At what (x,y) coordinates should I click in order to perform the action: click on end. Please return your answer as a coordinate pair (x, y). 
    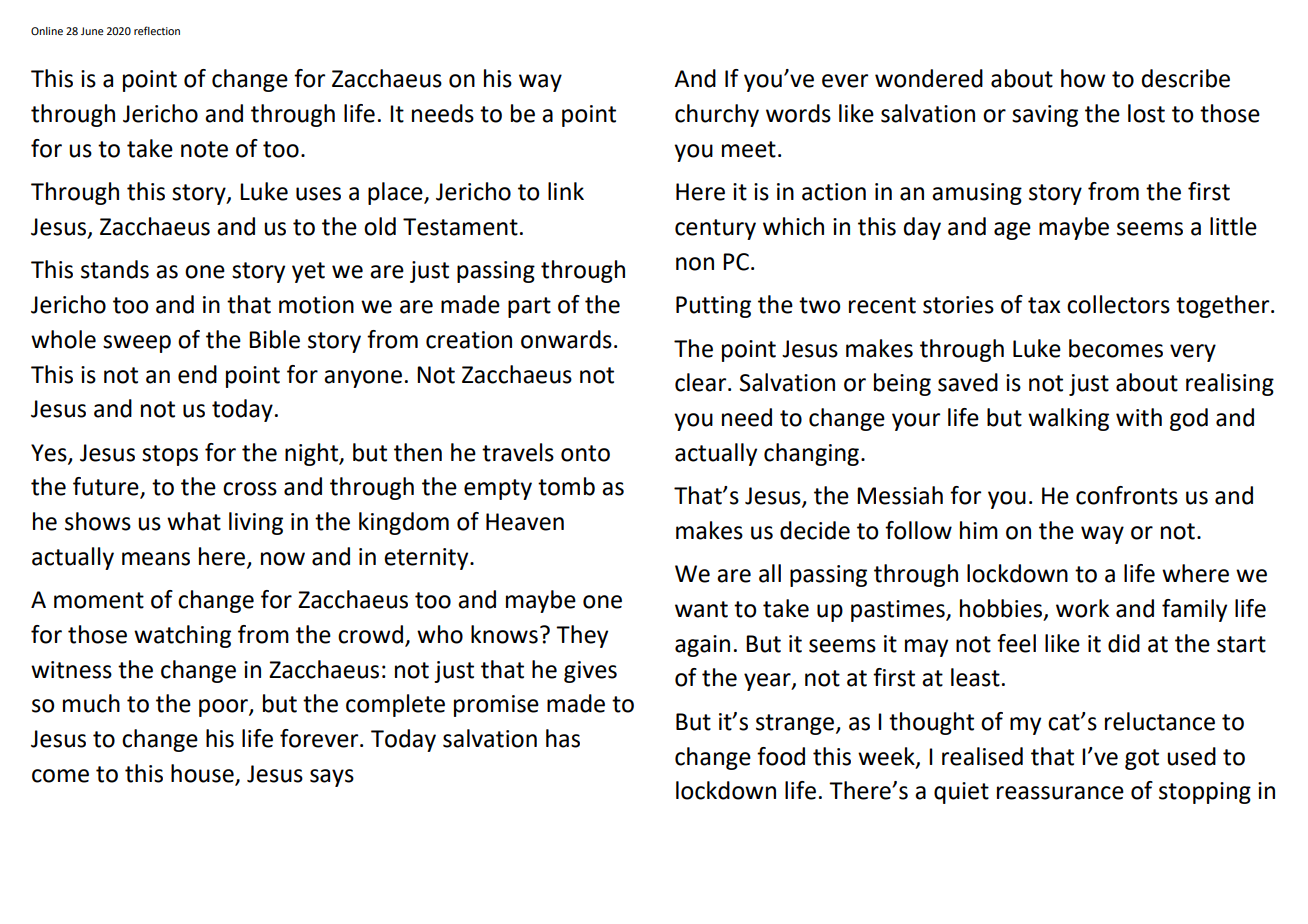
    Looking at the image, I should click on (197, 374).
